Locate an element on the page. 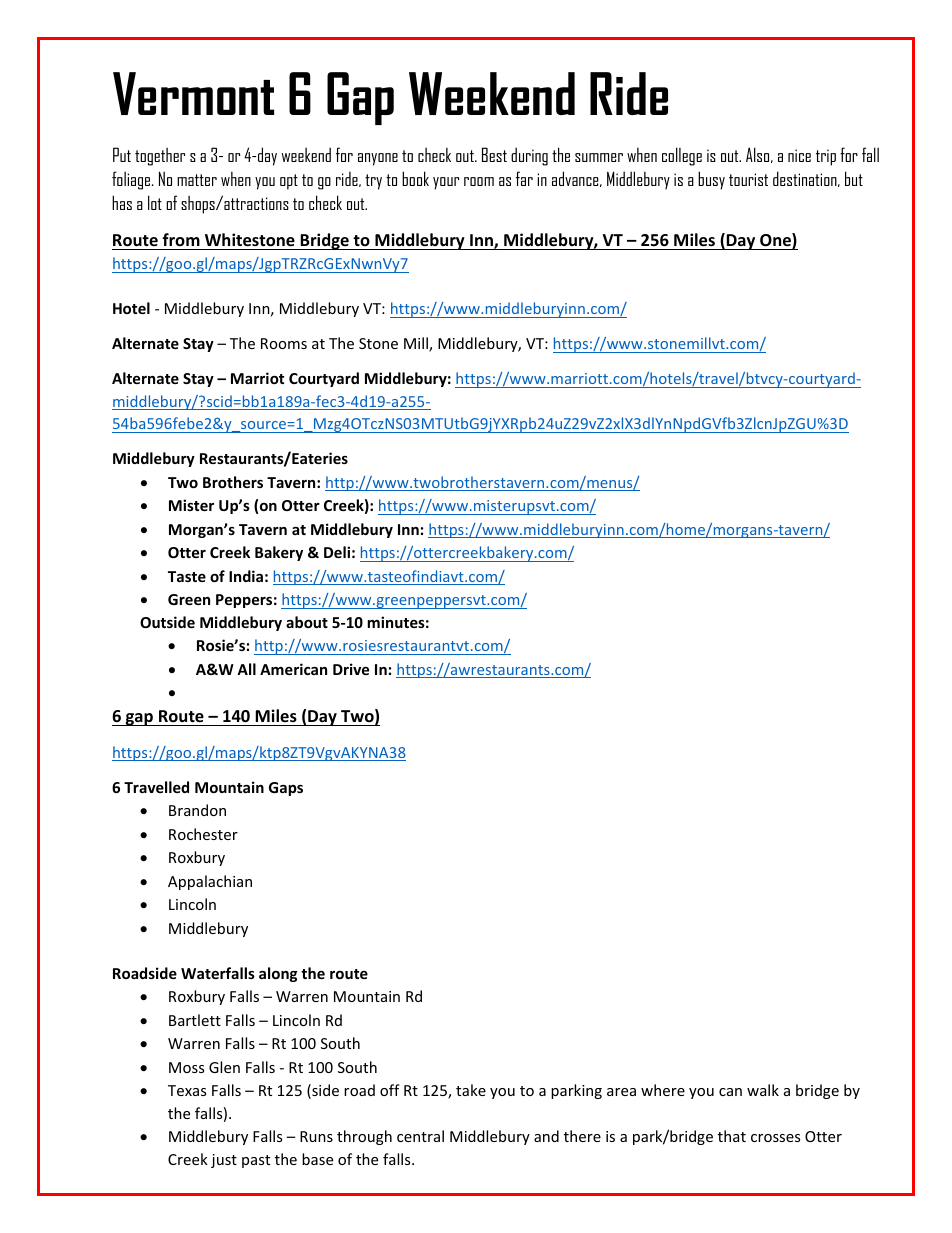  nice is located at coordinates (799, 155).
